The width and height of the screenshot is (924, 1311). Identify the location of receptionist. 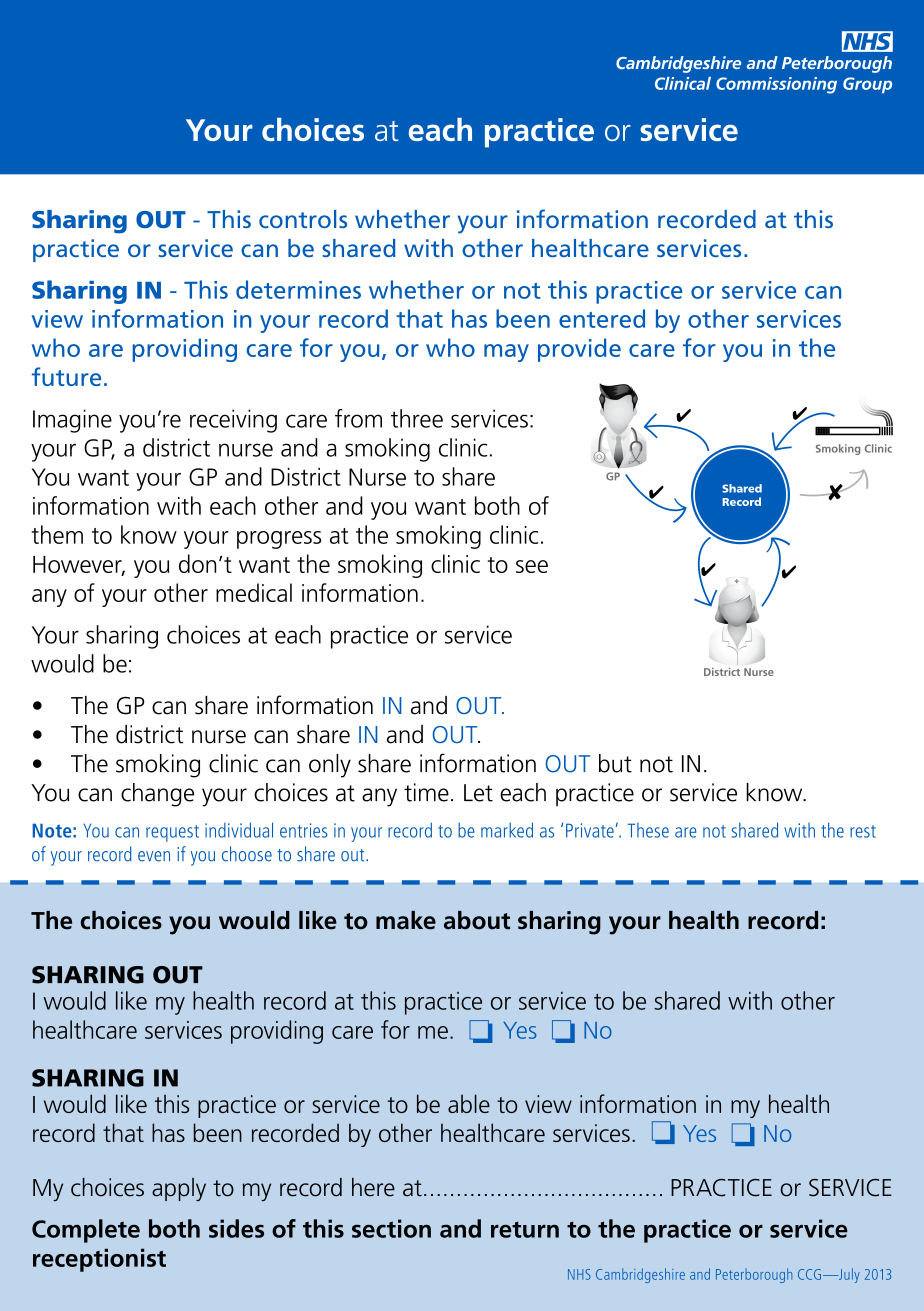
(99, 1260).
